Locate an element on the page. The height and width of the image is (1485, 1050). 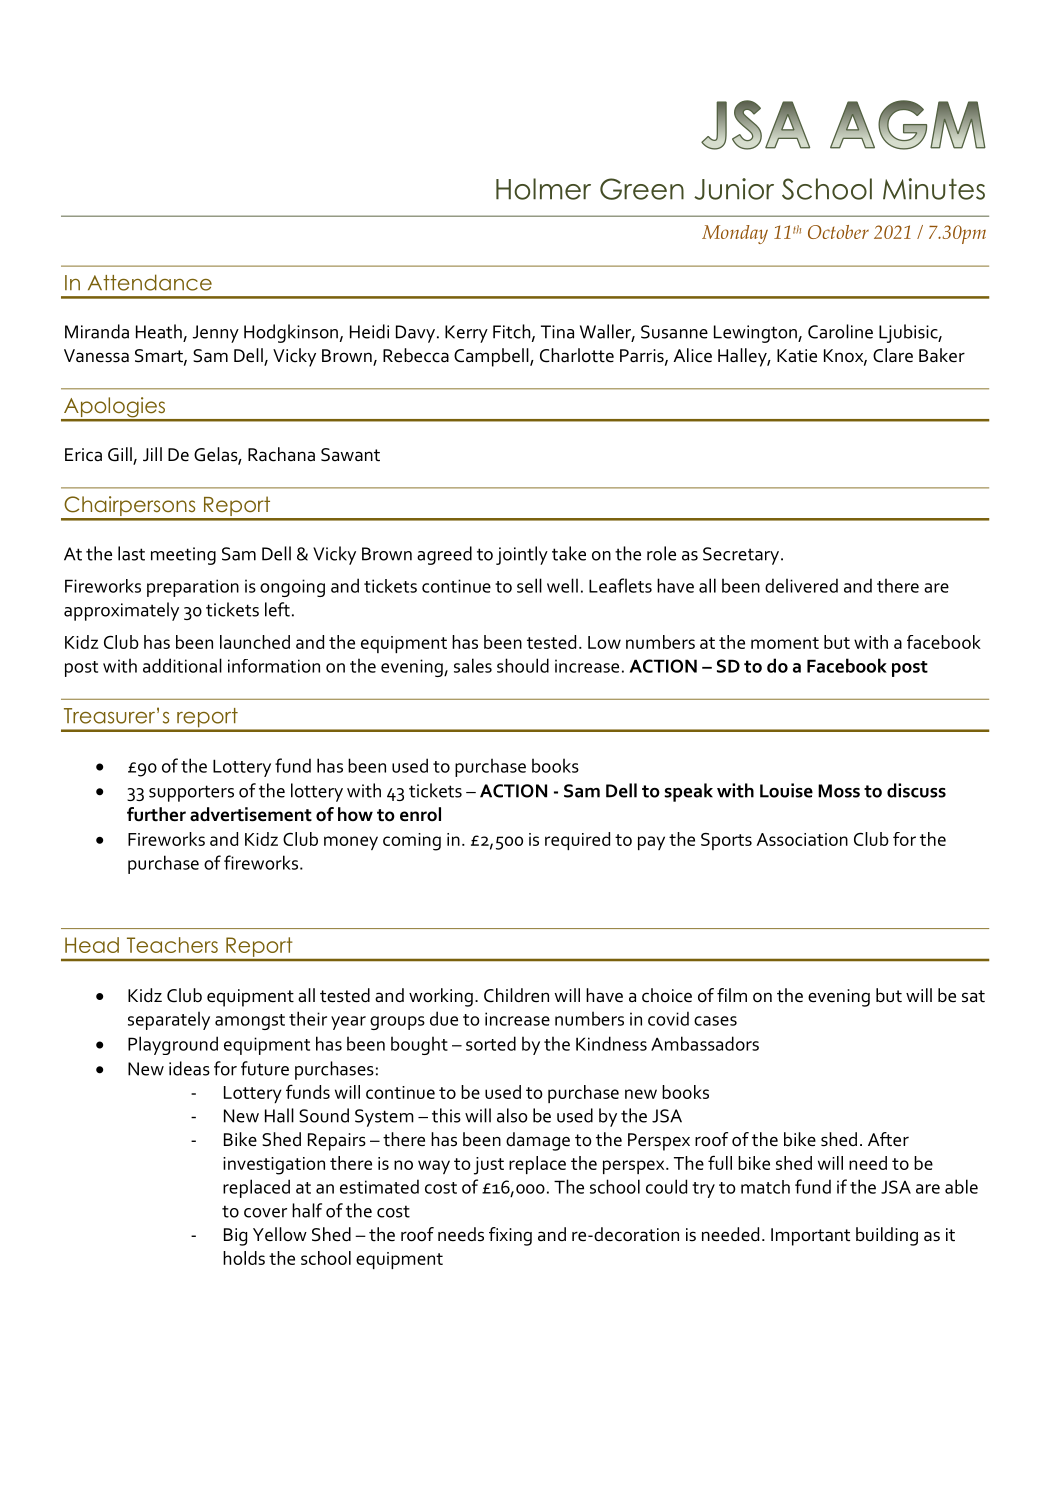
Big is located at coordinates (235, 1237).
